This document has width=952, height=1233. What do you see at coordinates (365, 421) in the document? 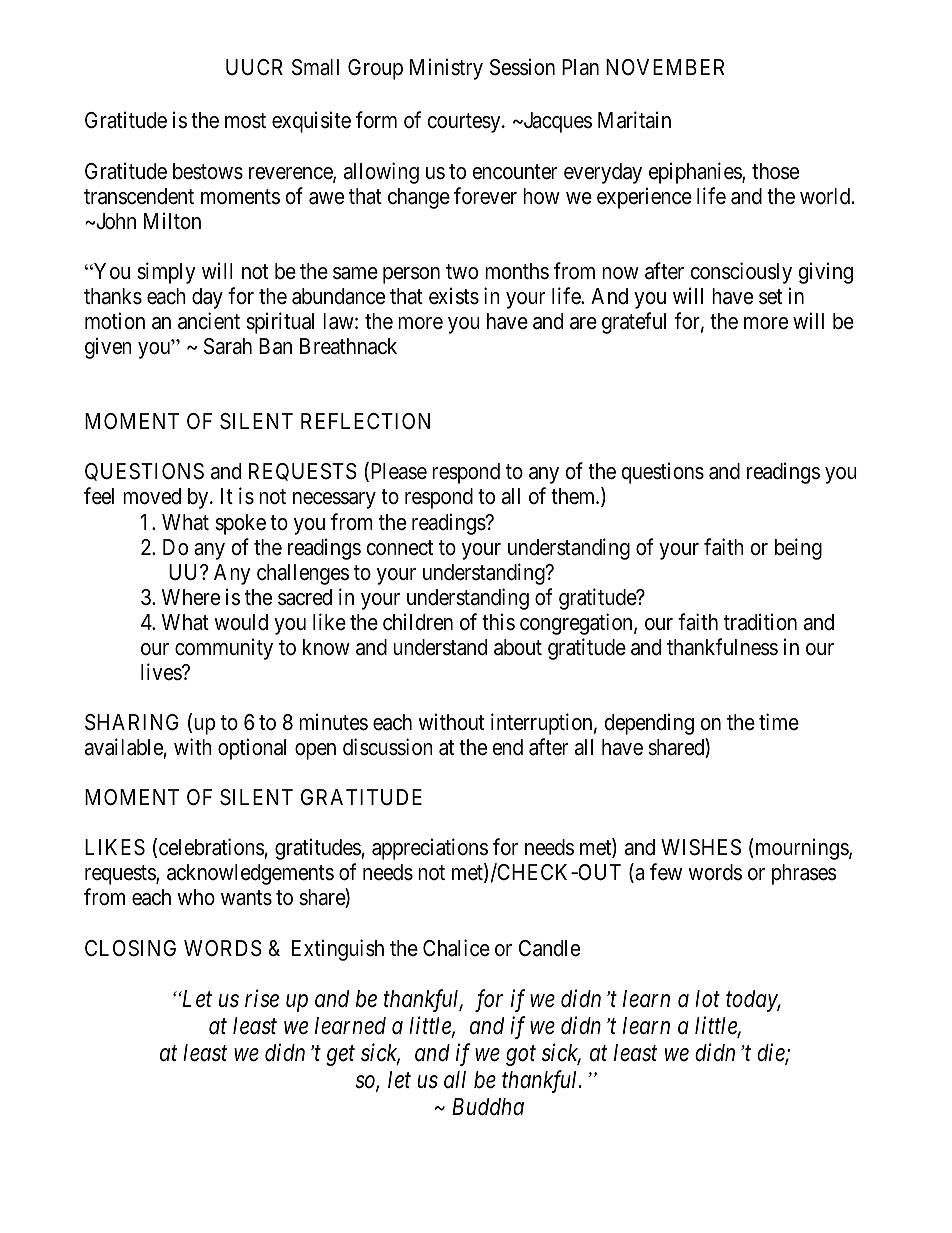
I see `REFLECTION` at bounding box center [365, 421].
